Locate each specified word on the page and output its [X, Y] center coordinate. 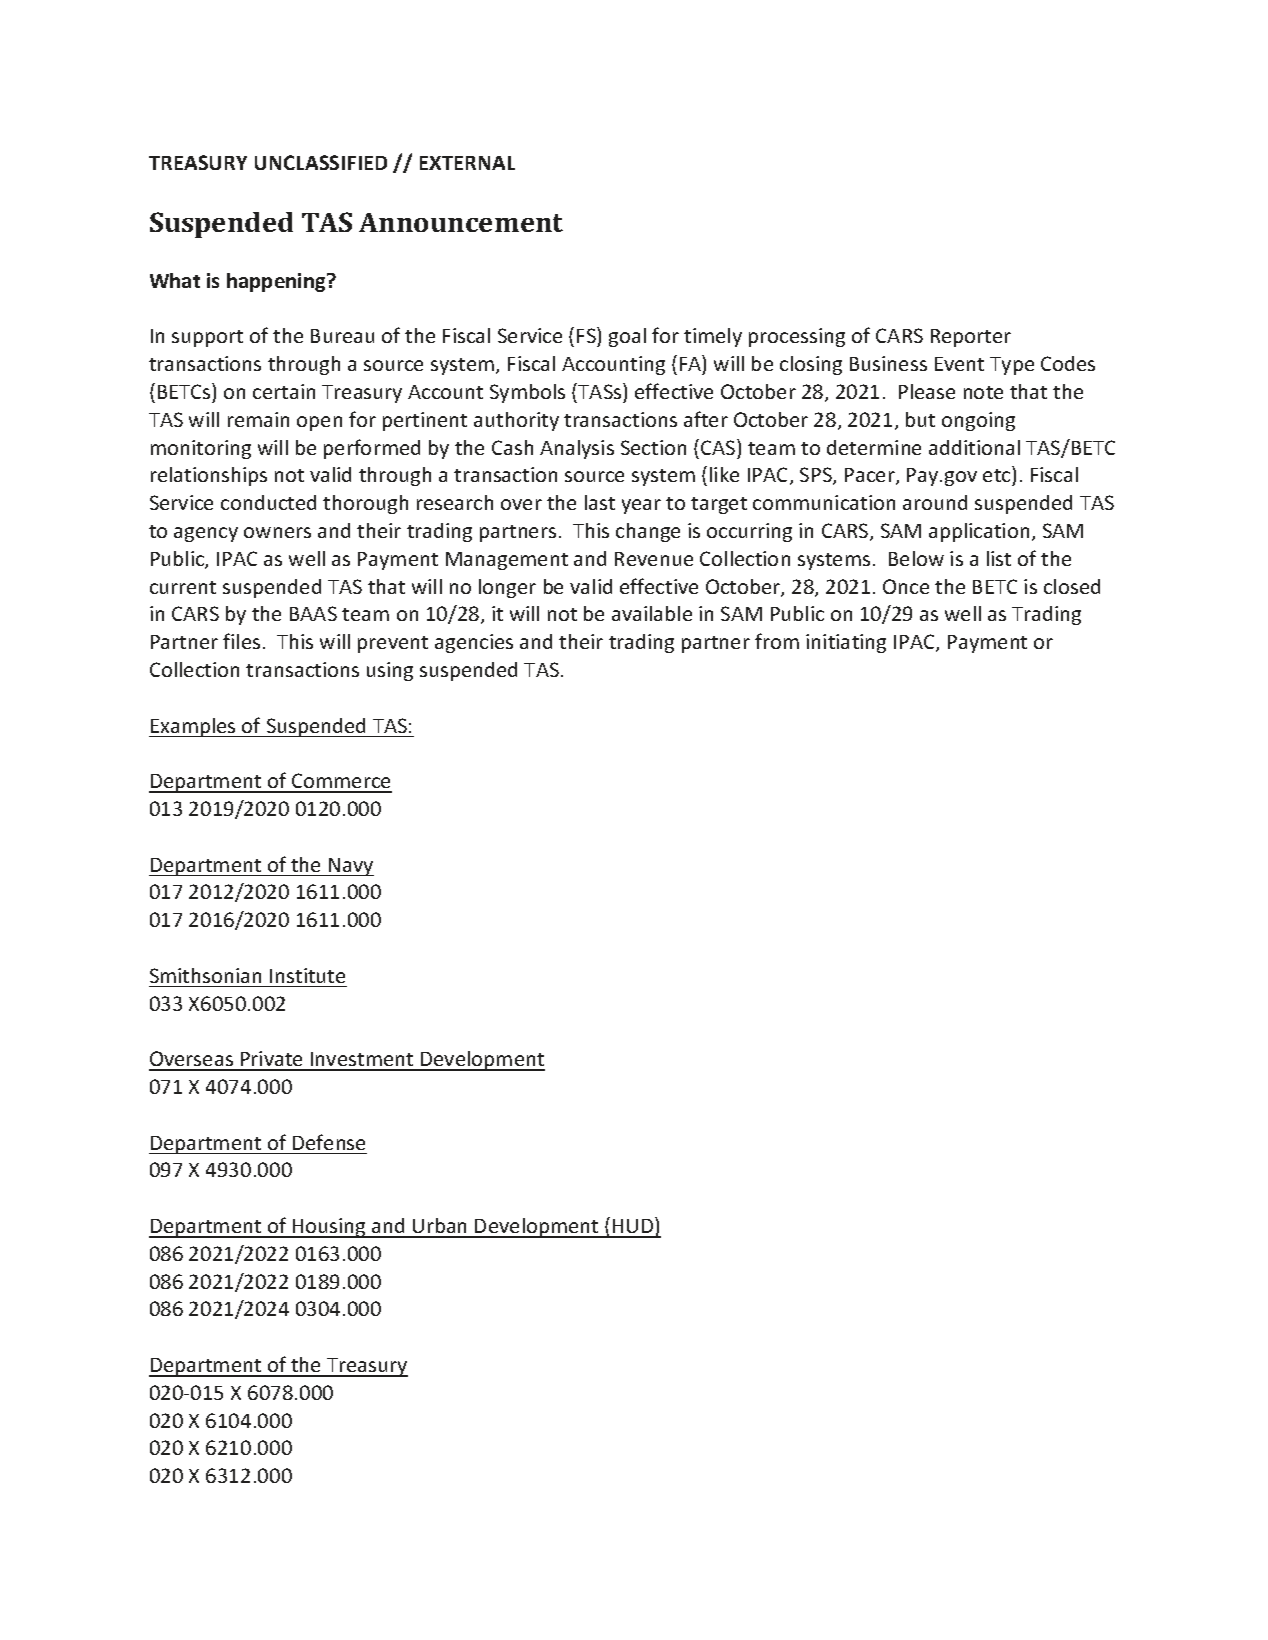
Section [653, 447]
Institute [307, 975]
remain [258, 419]
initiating [846, 643]
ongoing [978, 421]
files [241, 641]
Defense [329, 1142]
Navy [350, 867]
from [777, 641]
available [652, 613]
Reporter [971, 338]
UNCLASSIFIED [321, 162]
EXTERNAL [467, 163]
